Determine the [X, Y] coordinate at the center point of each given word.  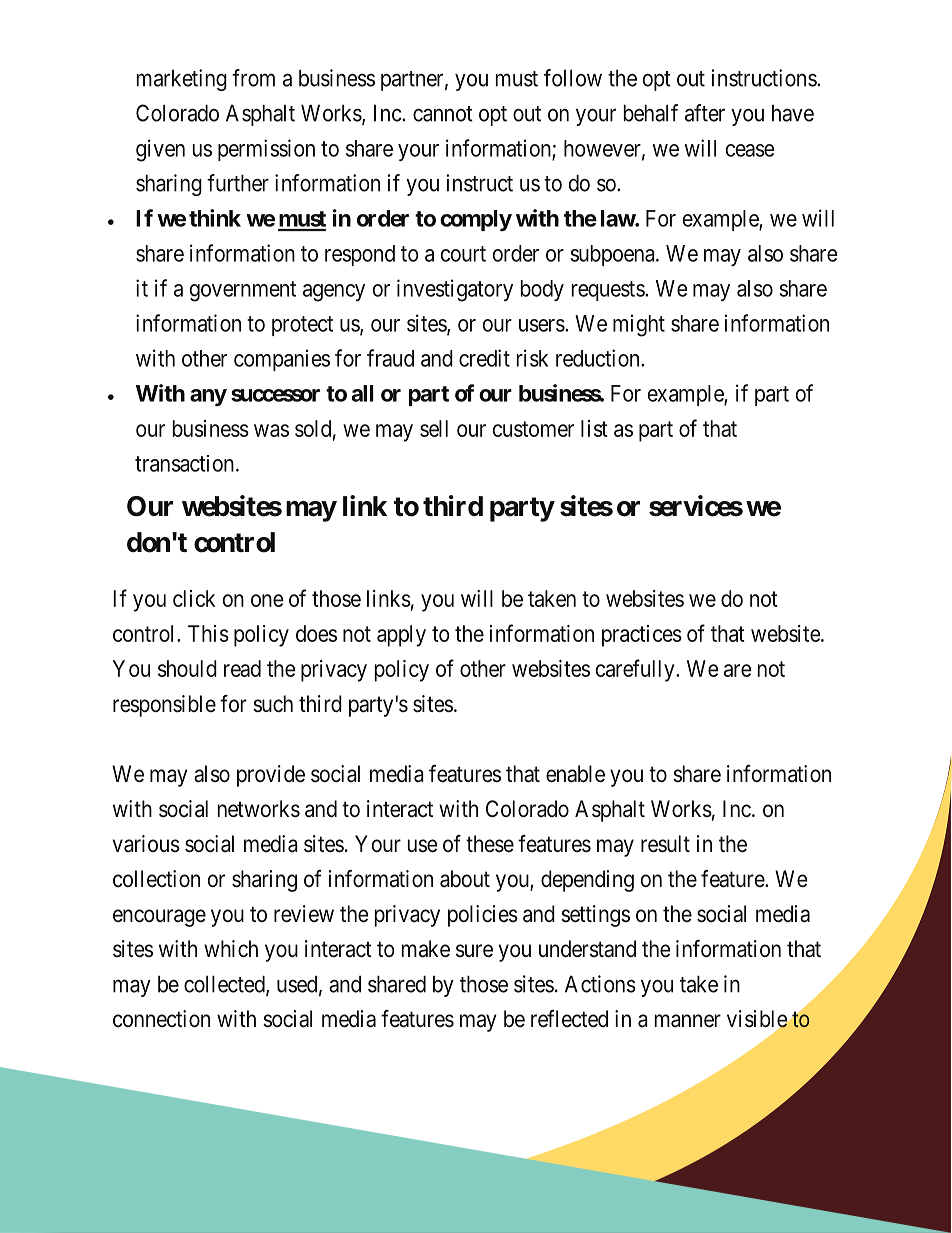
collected [225, 985]
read [242, 668]
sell [434, 428]
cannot [443, 114]
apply [401, 636]
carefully [636, 670]
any [208, 397]
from [253, 78]
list [594, 428]
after [705, 113]
